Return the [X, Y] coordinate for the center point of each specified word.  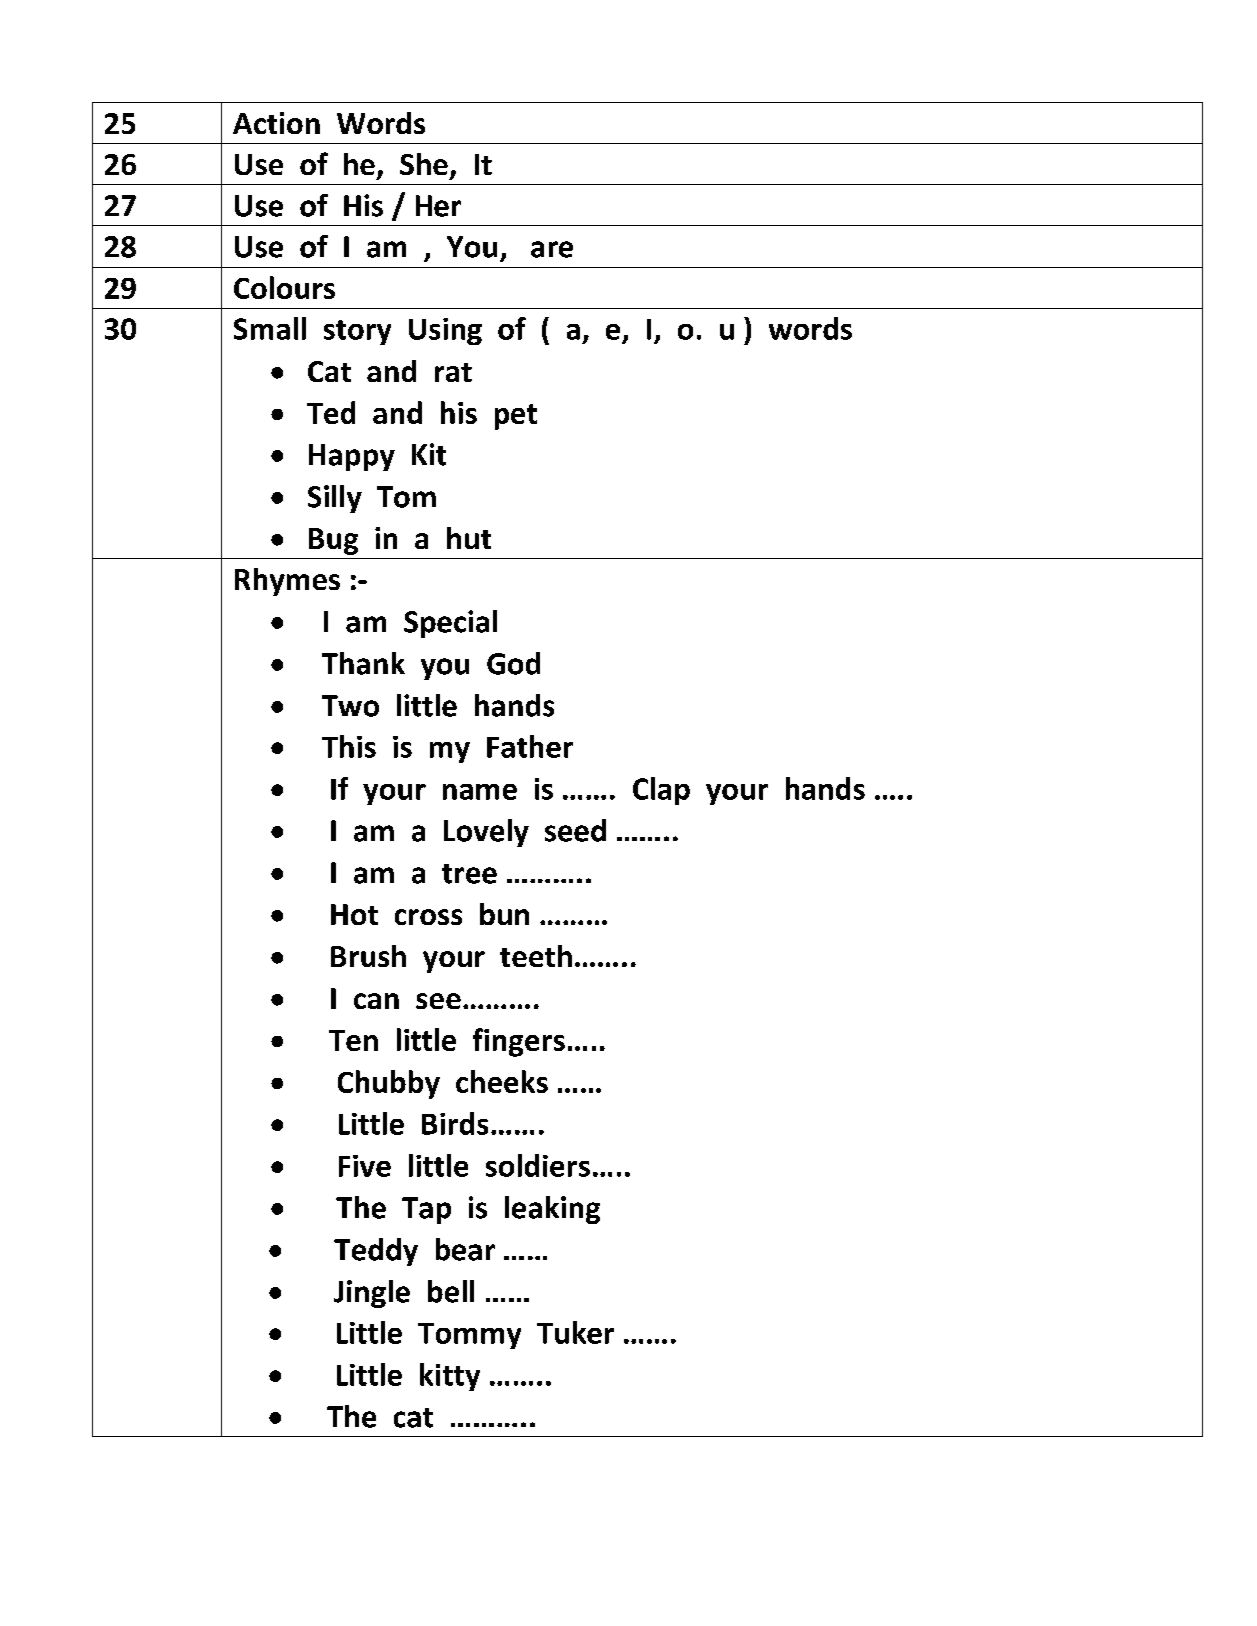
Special [450, 624]
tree [469, 874]
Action [276, 123]
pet [516, 417]
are [552, 249]
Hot [354, 914]
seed [575, 830]
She [424, 164]
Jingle [372, 1294]
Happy [352, 457]
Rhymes [287, 582]
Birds [455, 1123]
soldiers [538, 1165]
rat [453, 372]
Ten [353, 1040]
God [513, 663]
